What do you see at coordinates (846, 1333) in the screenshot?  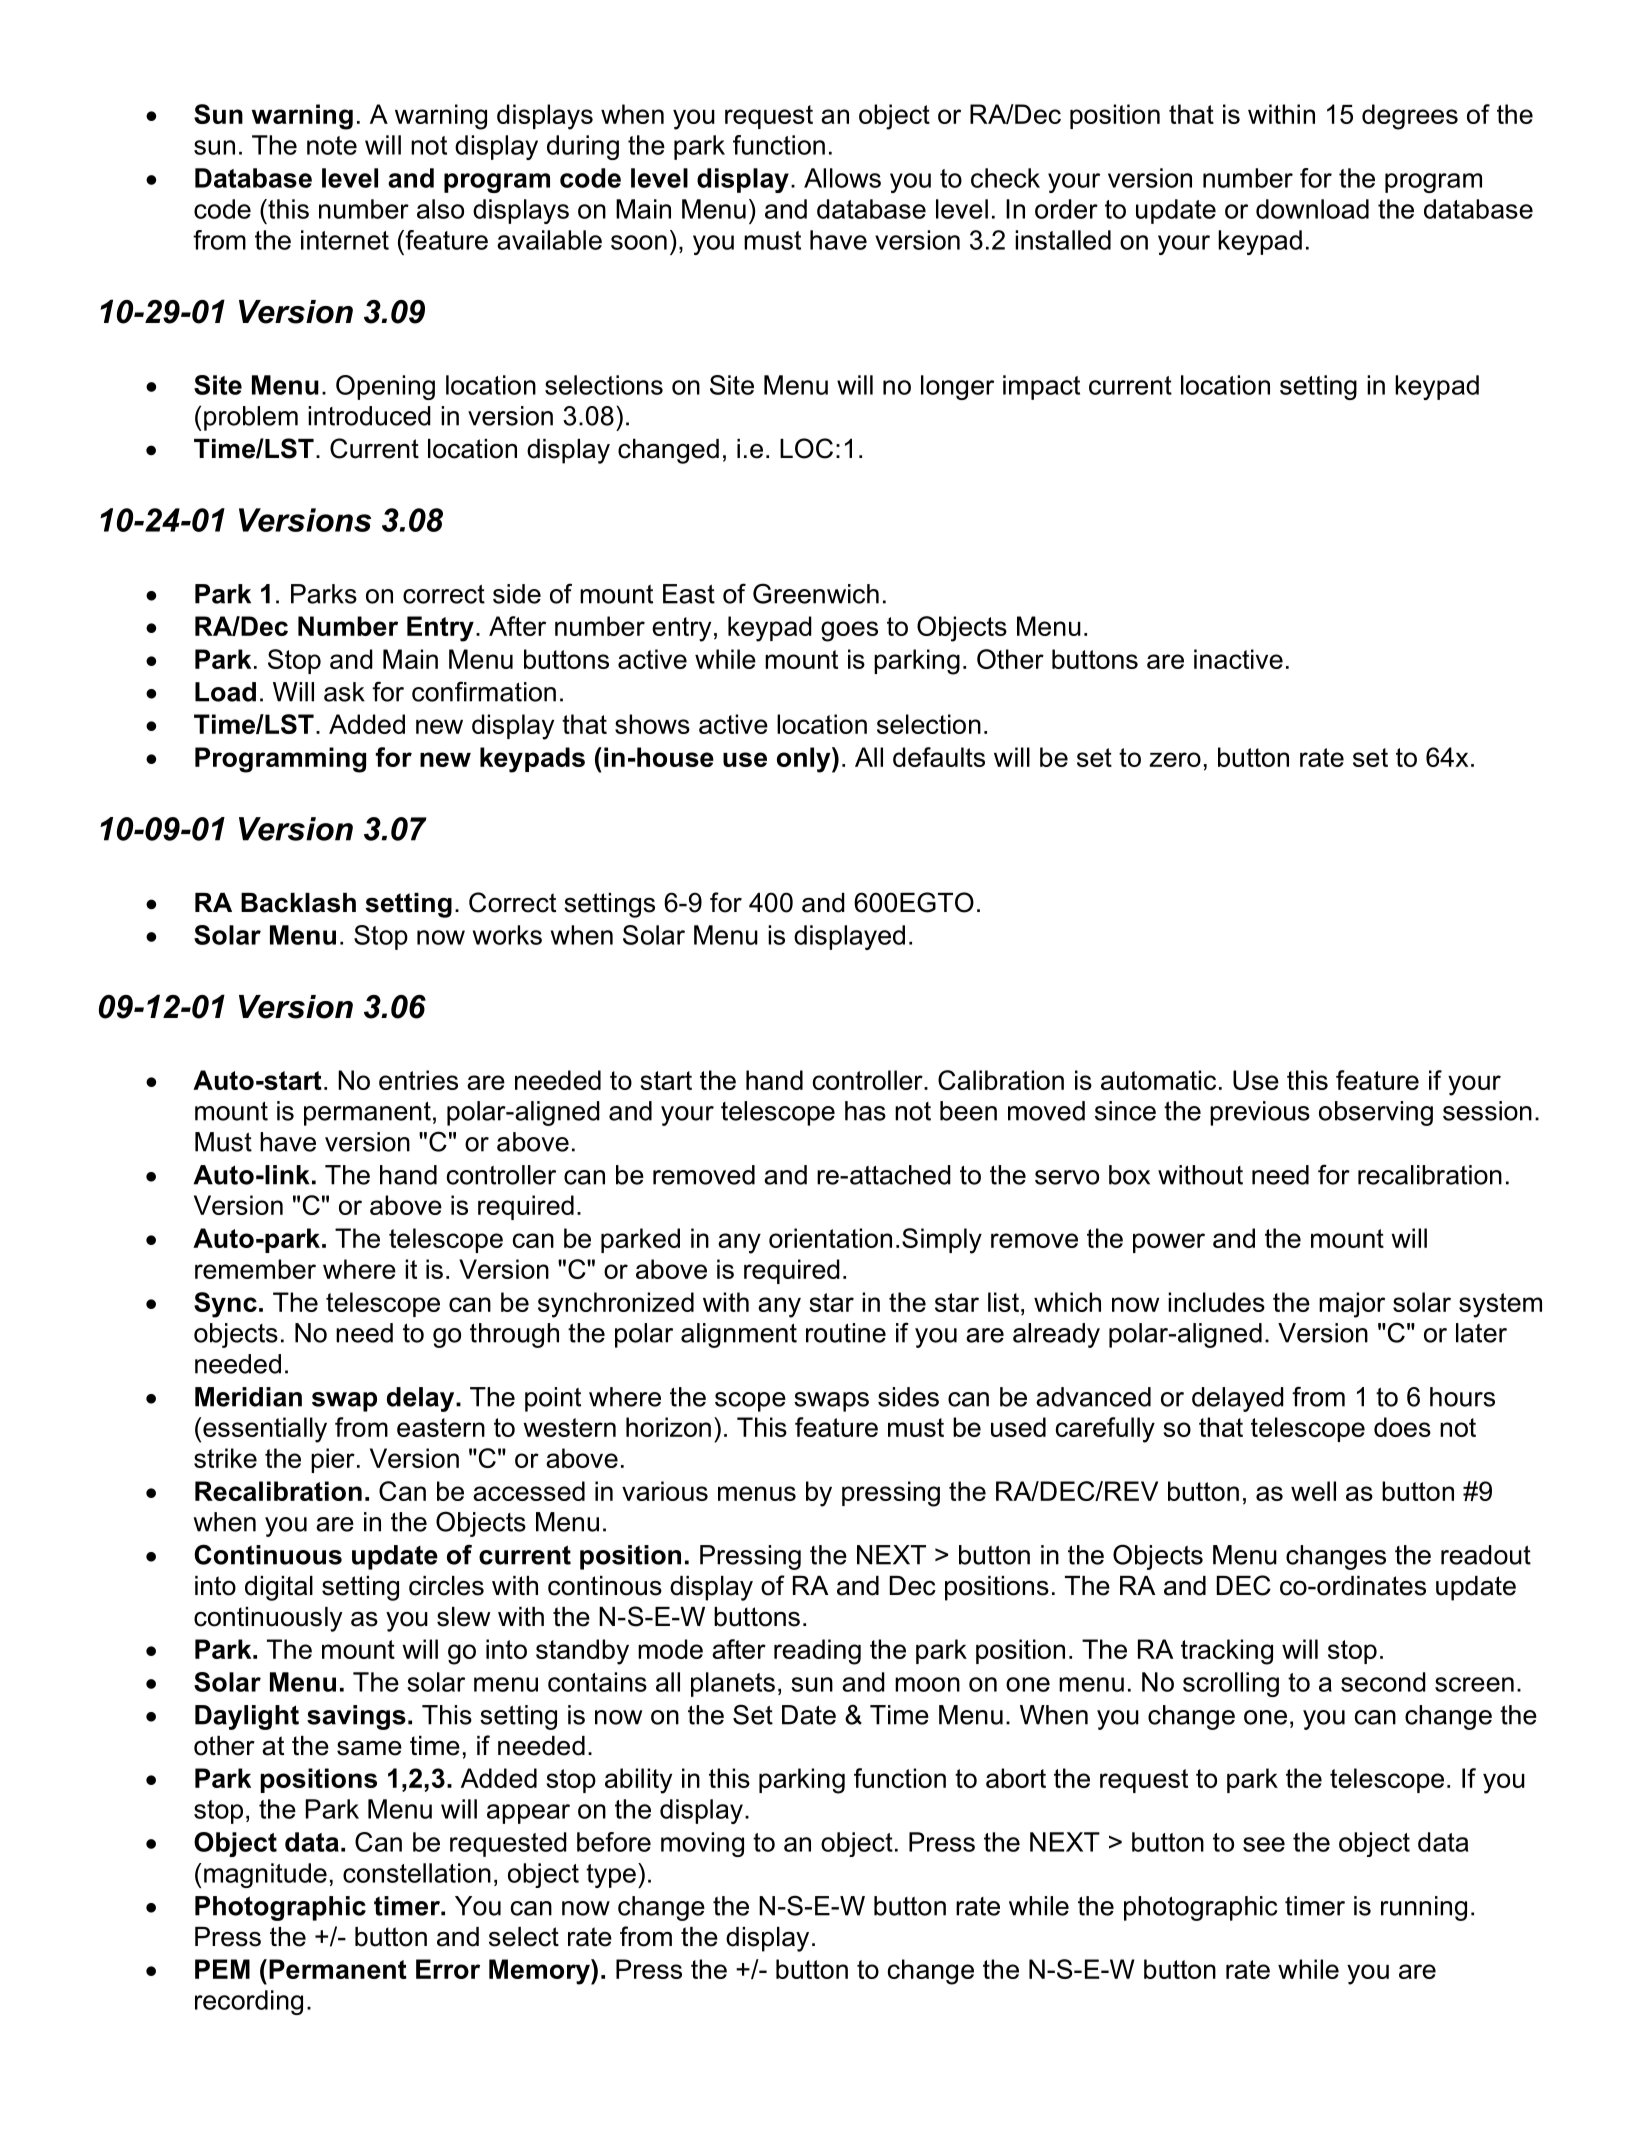 I see `routine` at bounding box center [846, 1333].
